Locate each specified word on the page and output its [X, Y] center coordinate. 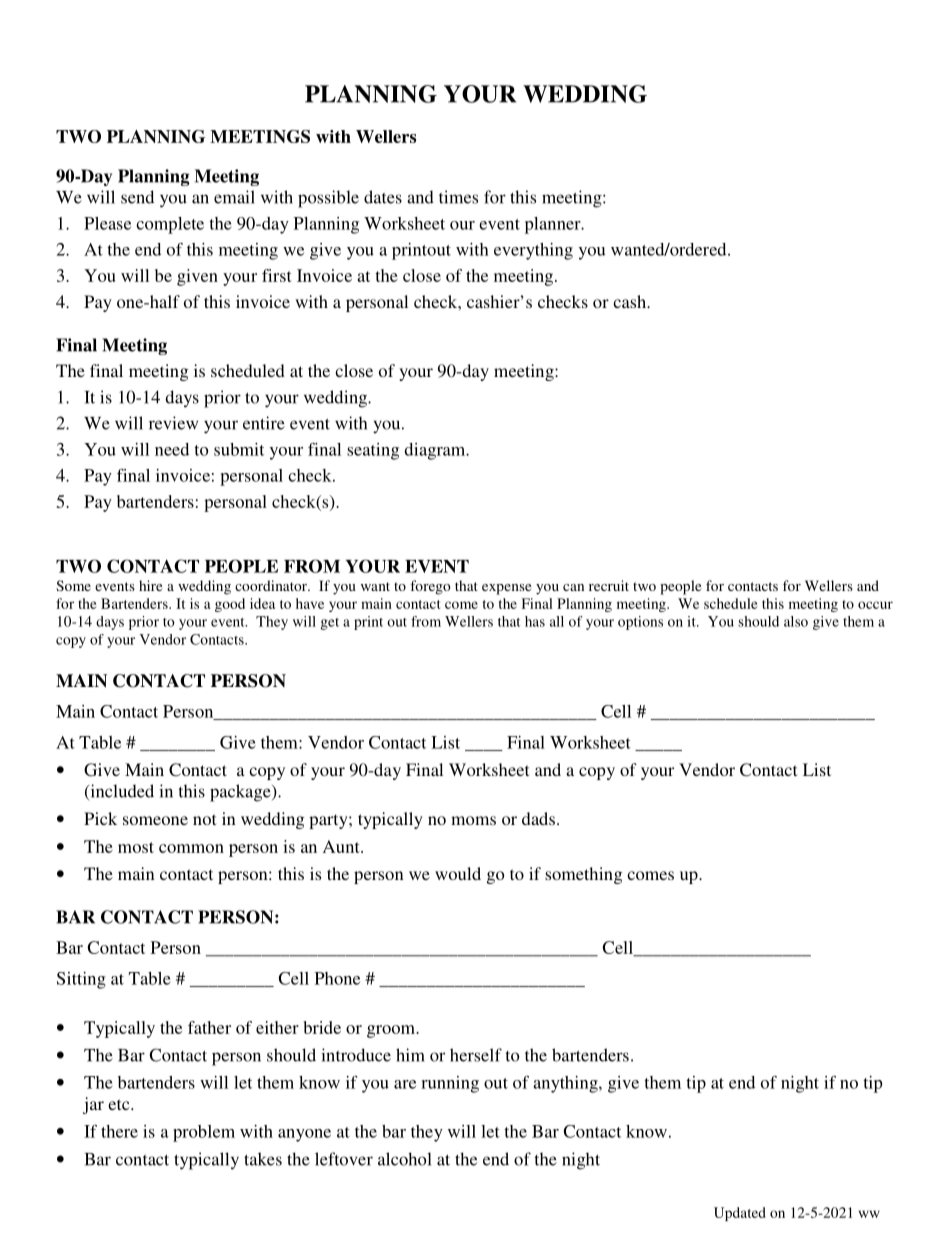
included [121, 792]
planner [554, 225]
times [458, 197]
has [535, 621]
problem [204, 1133]
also [796, 621]
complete [170, 225]
